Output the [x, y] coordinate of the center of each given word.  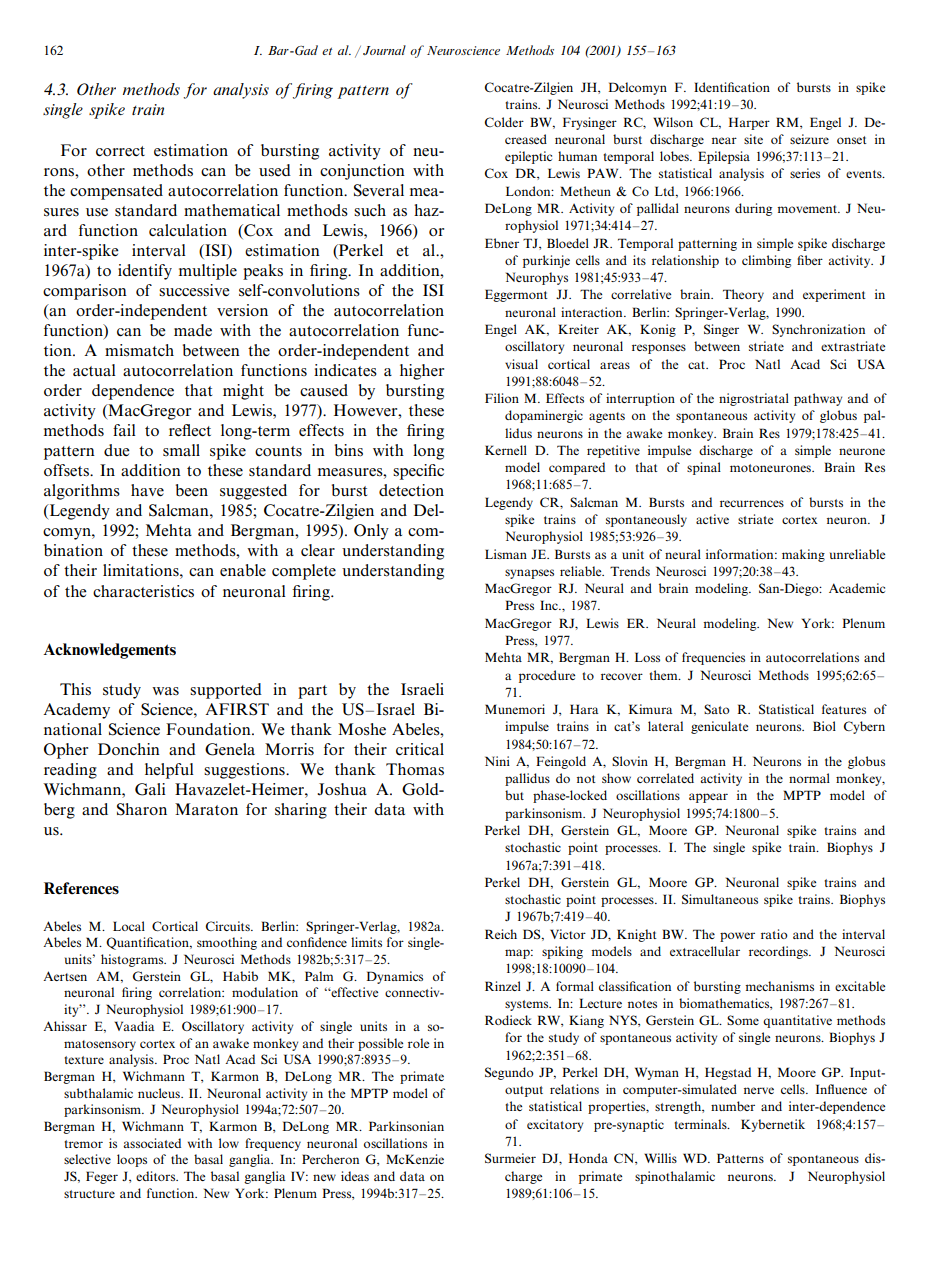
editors [157, 1176]
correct [120, 151]
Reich [501, 934]
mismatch [139, 350]
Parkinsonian [406, 1126]
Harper [749, 123]
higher [422, 372]
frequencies [713, 658]
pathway [818, 399]
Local [129, 926]
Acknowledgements [109, 651]
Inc [550, 605]
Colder [504, 122]
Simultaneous [720, 899]
